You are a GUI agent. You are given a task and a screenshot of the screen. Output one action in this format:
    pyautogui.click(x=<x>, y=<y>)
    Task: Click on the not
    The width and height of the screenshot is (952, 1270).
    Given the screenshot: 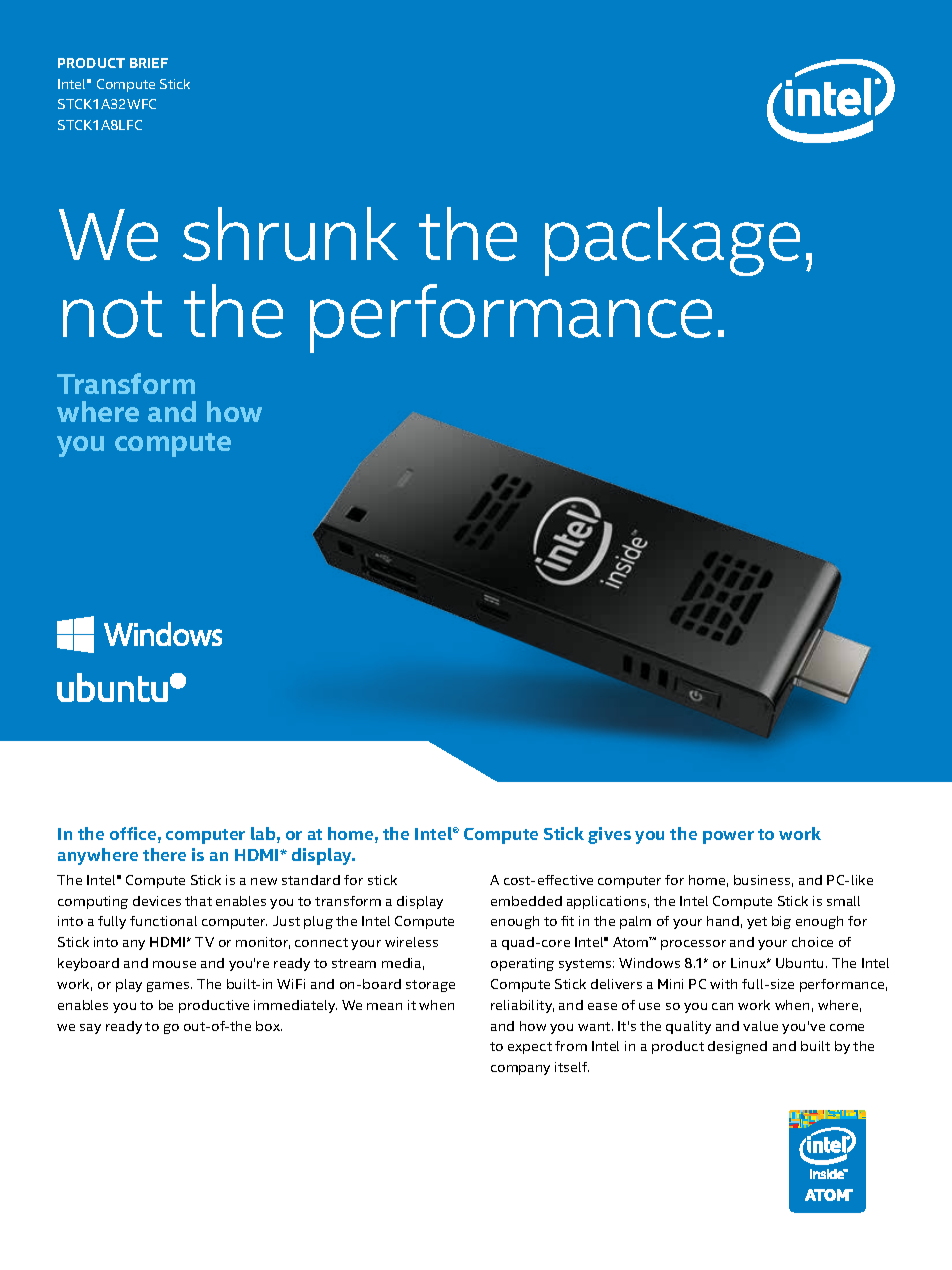 What is the action you would take?
    pyautogui.click(x=112, y=314)
